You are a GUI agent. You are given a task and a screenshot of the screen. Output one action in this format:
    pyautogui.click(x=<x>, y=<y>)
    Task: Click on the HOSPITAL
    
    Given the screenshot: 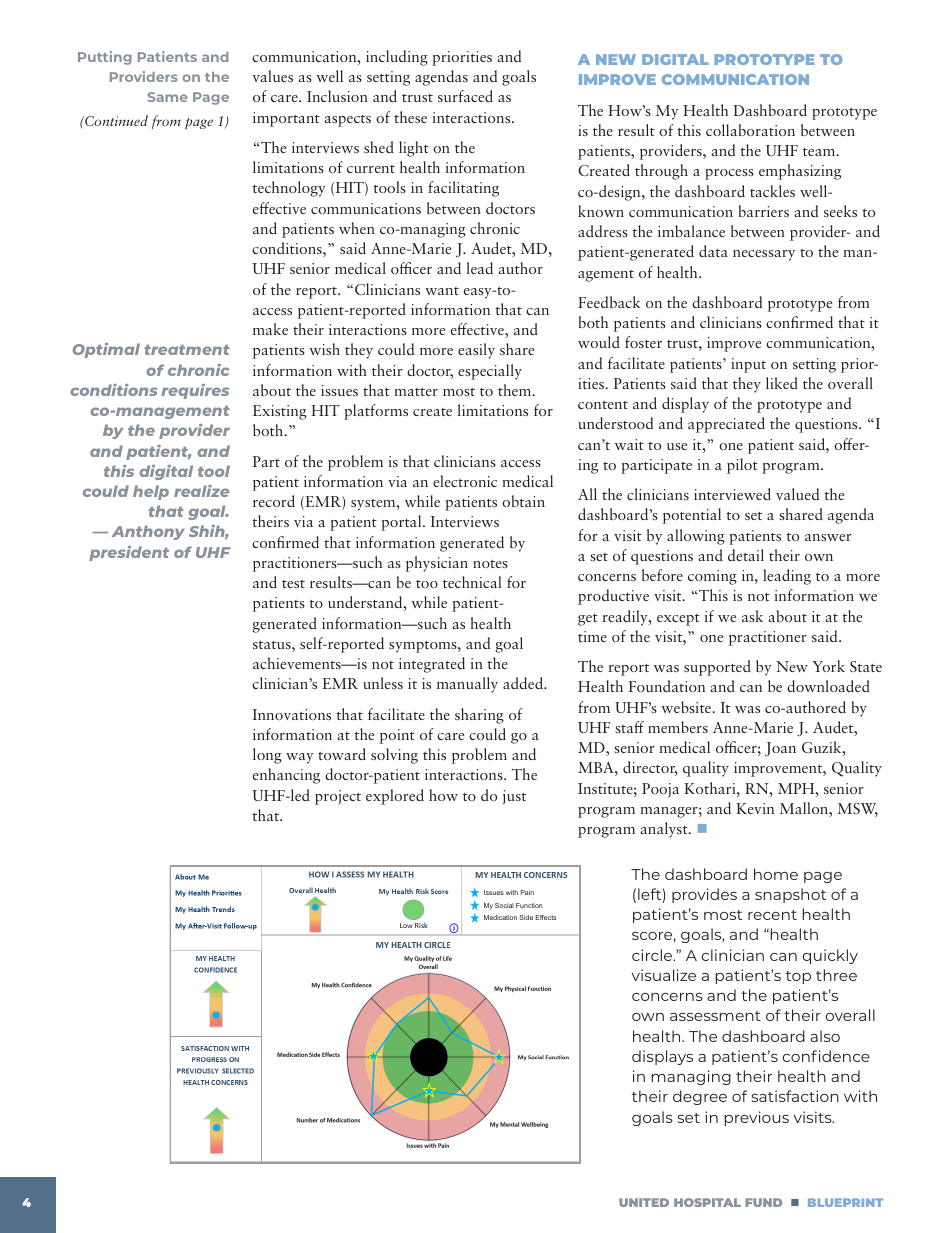 What is the action you would take?
    pyautogui.click(x=707, y=1202)
